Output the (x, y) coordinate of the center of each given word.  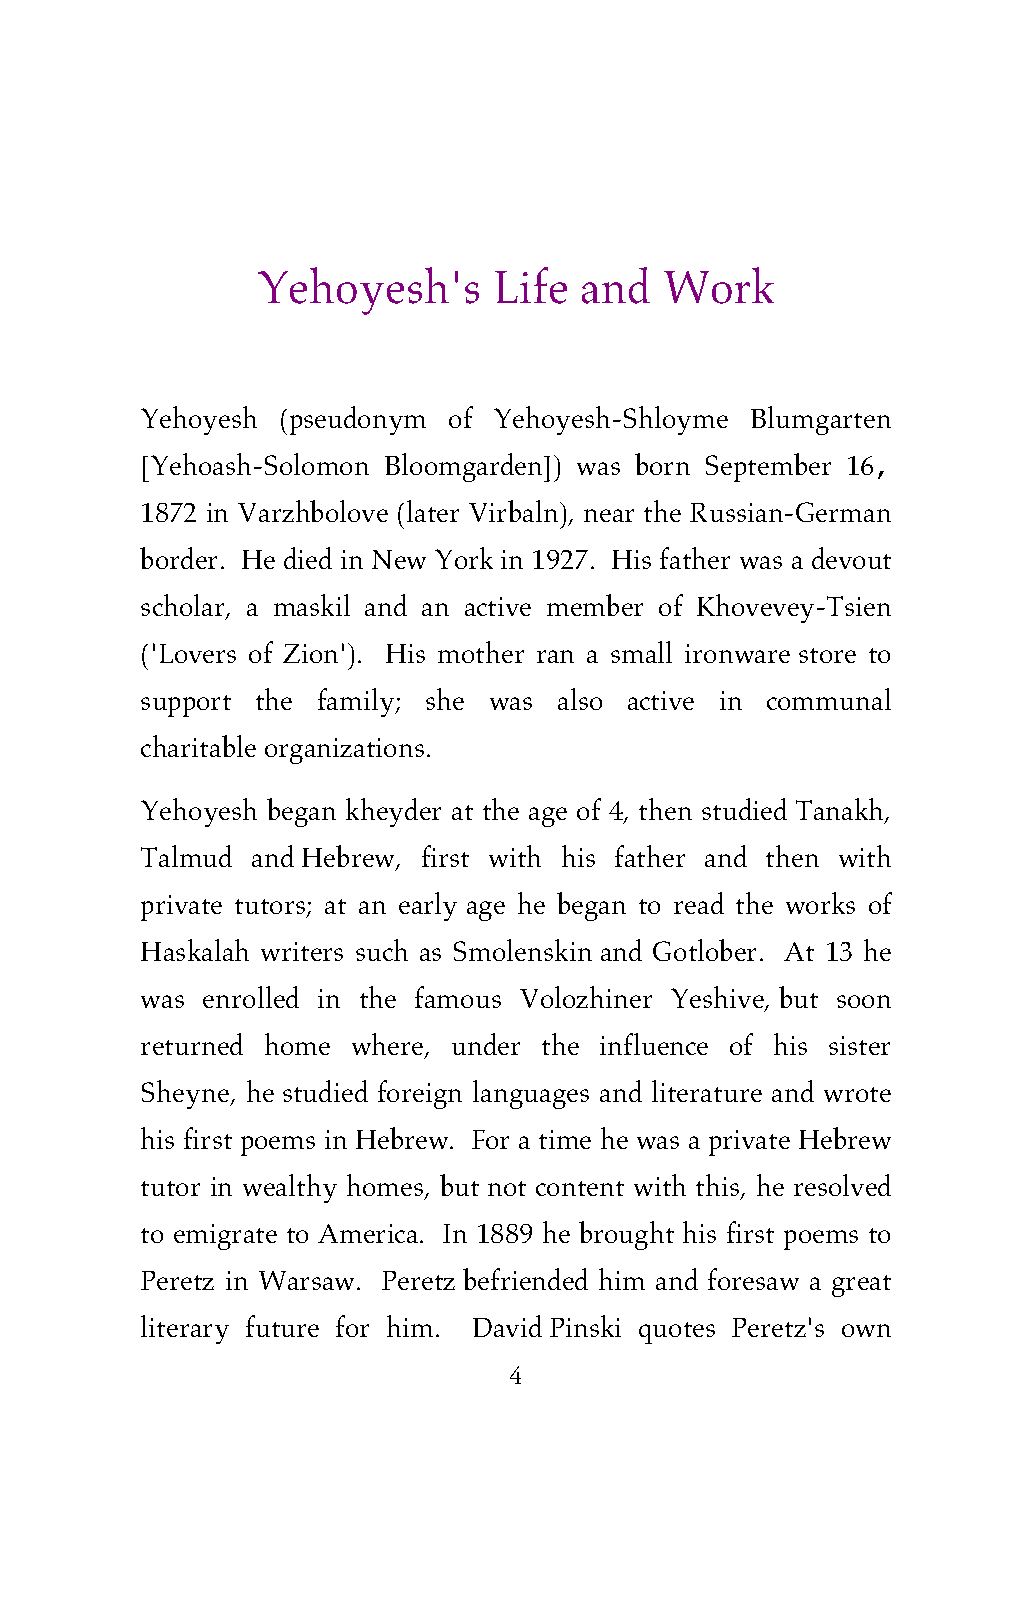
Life (531, 285)
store (827, 655)
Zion (310, 653)
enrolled (251, 997)
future (282, 1326)
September (768, 467)
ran (555, 656)
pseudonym (358, 420)
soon (864, 1001)
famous (458, 997)
